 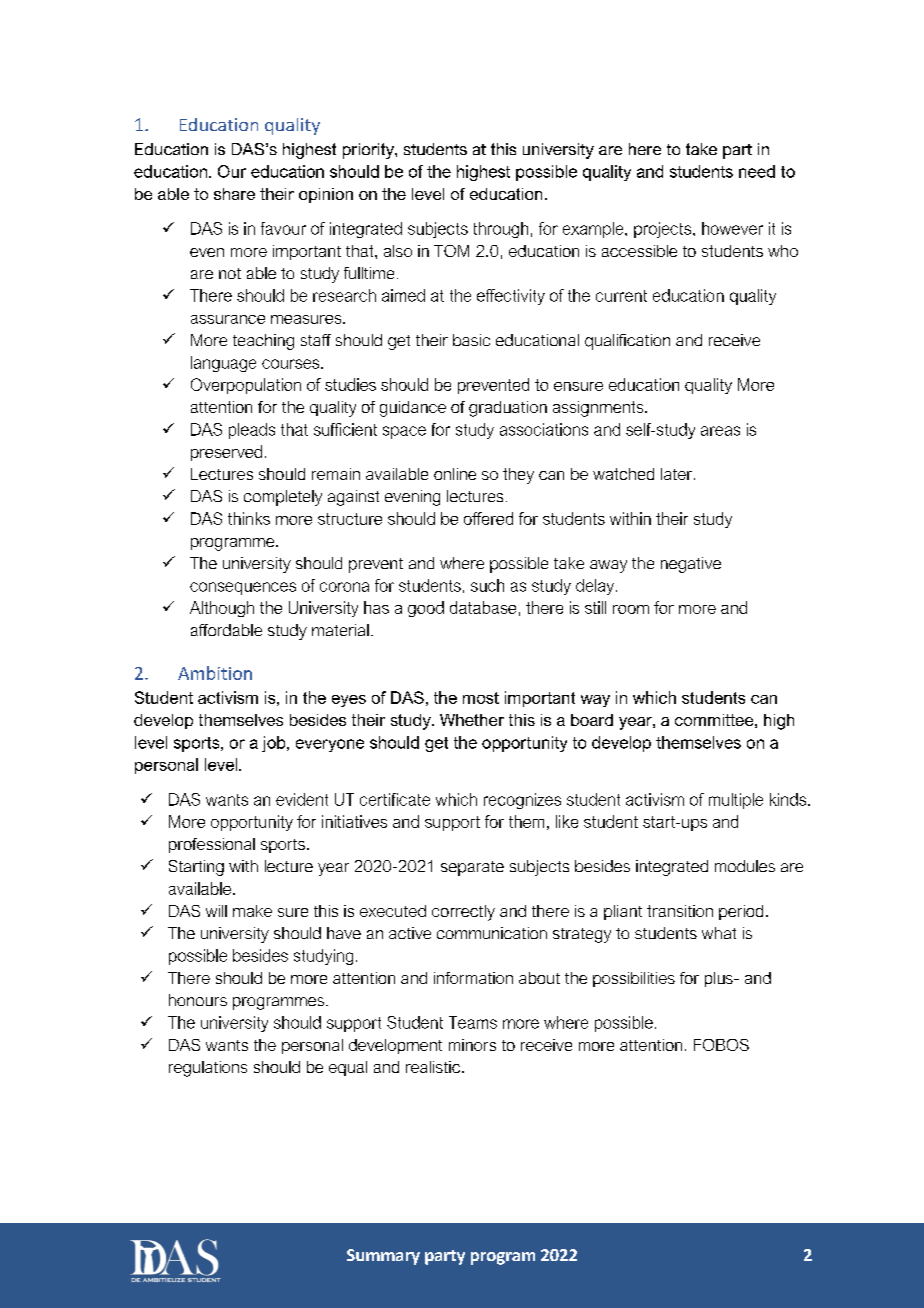 What do you see at coordinates (501, 230) in the page?
I see `through` at bounding box center [501, 230].
